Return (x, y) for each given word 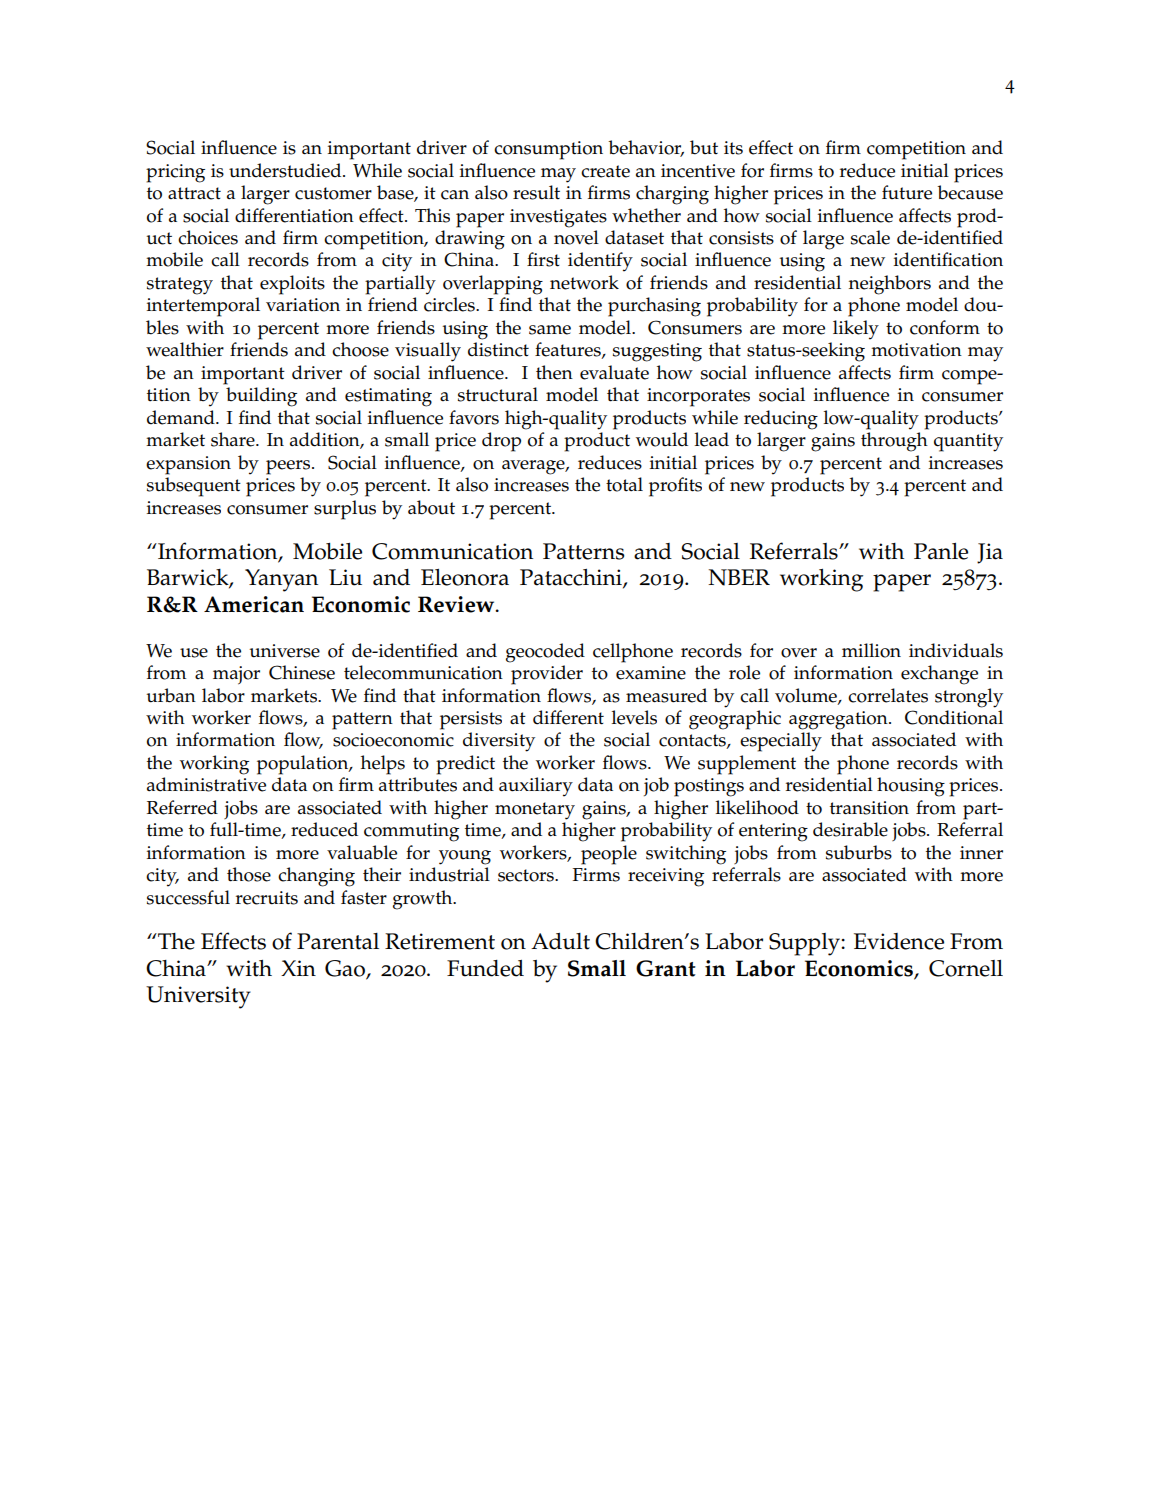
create (605, 171)
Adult (560, 941)
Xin (298, 968)
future (907, 192)
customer (333, 193)
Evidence (899, 941)
